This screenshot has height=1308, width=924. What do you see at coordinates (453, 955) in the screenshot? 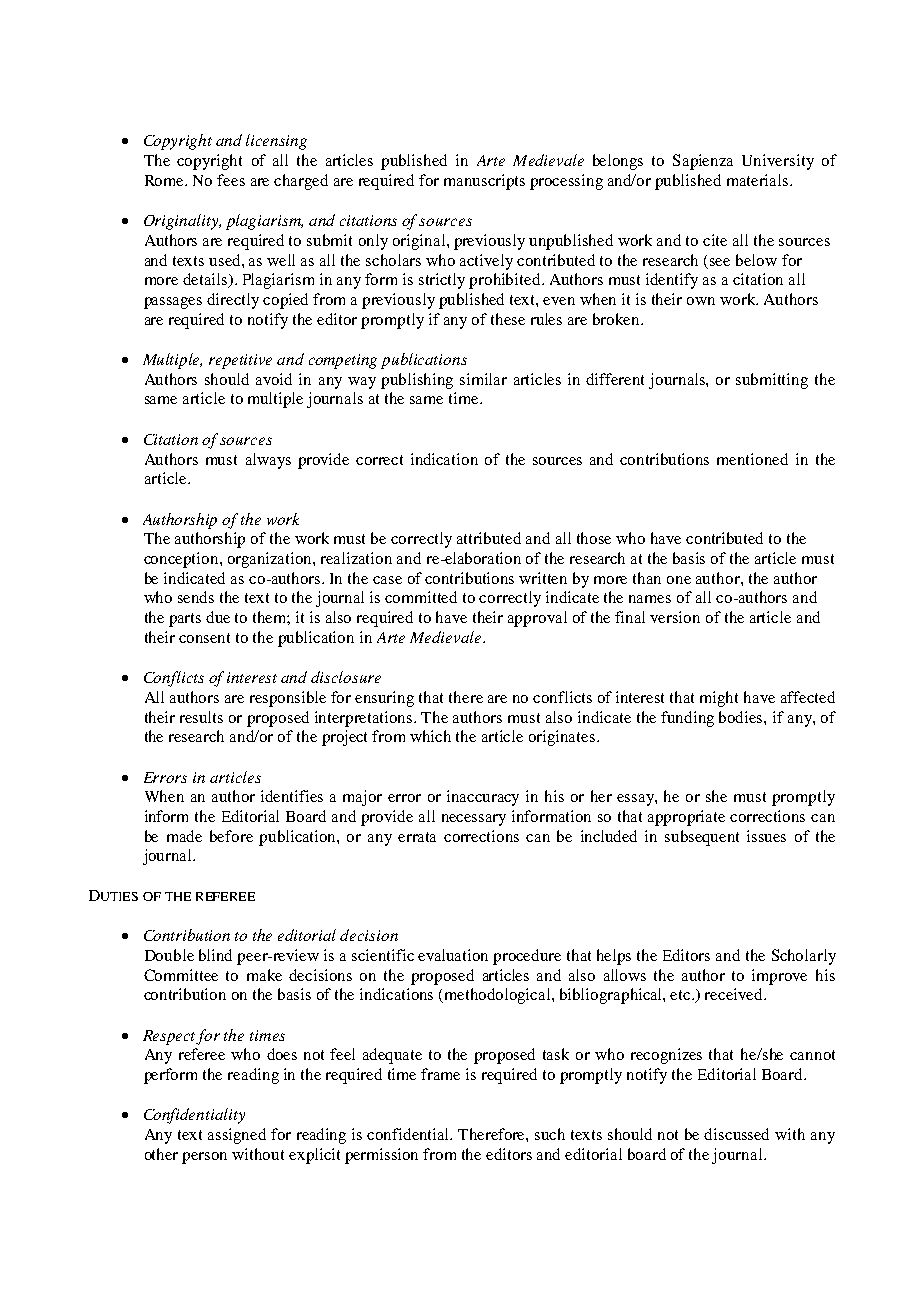
I see `evaluation` at bounding box center [453, 955].
